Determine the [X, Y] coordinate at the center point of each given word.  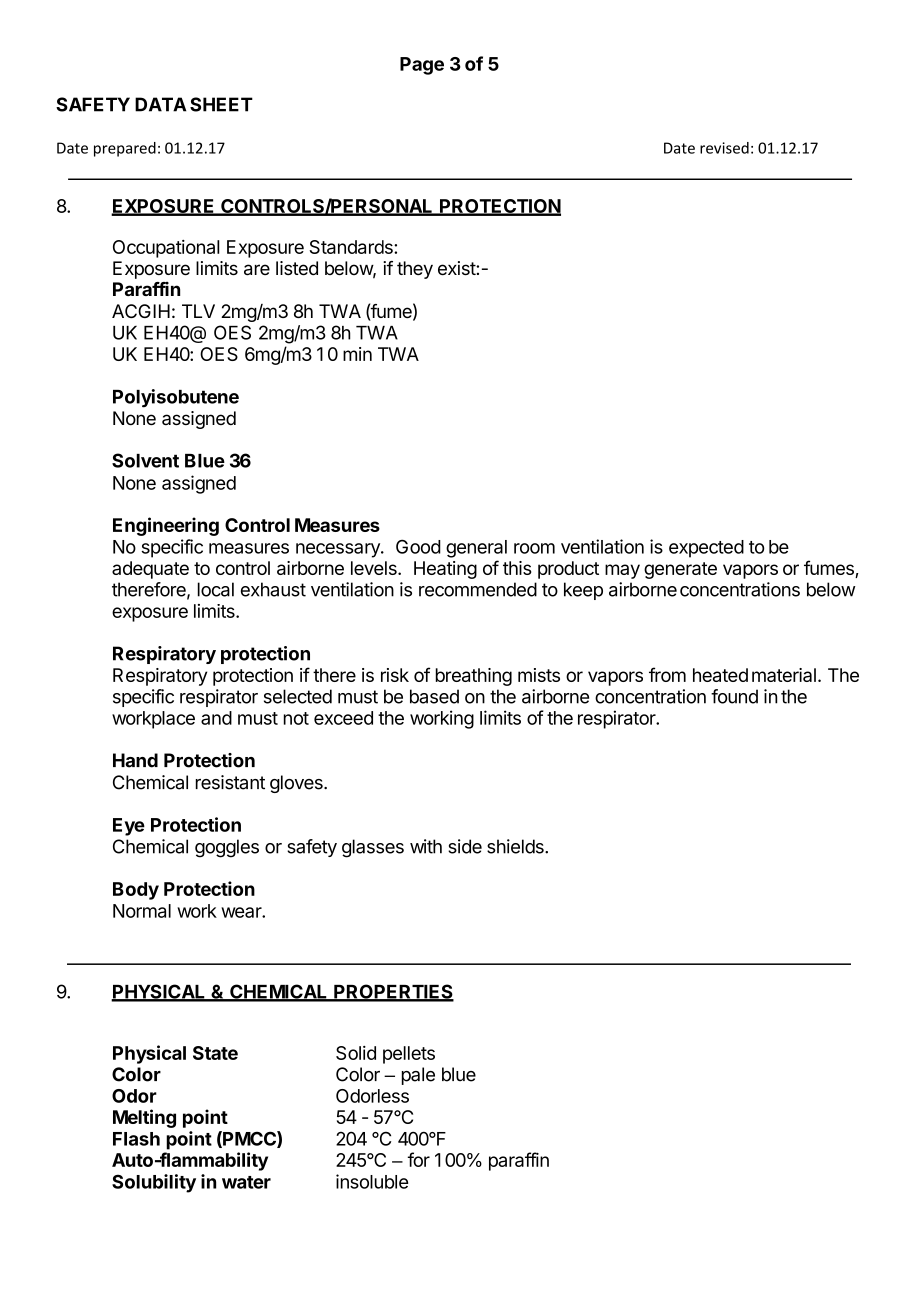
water [246, 1182]
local [216, 589]
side [465, 846]
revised [724, 148]
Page [422, 66]
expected [706, 549]
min [357, 354]
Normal [142, 911]
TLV [198, 311]
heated [720, 675]
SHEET [221, 104]
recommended [478, 589]
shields [516, 846]
